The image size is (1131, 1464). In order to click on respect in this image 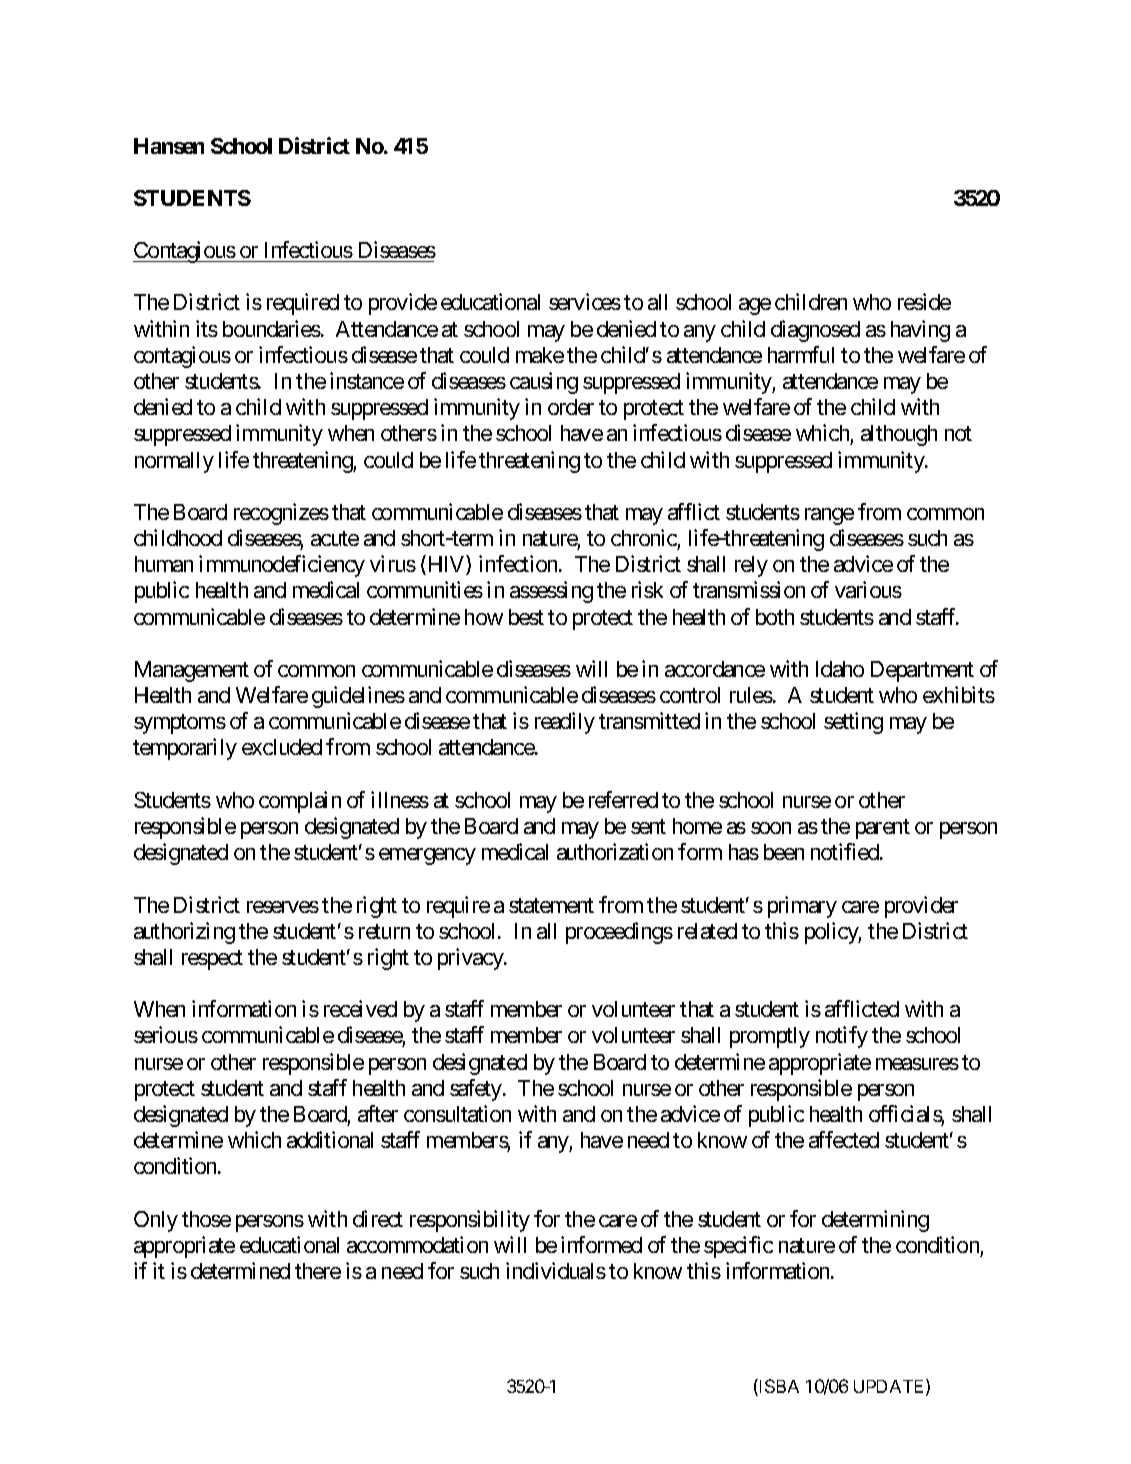, I will do `click(212, 960)`.
